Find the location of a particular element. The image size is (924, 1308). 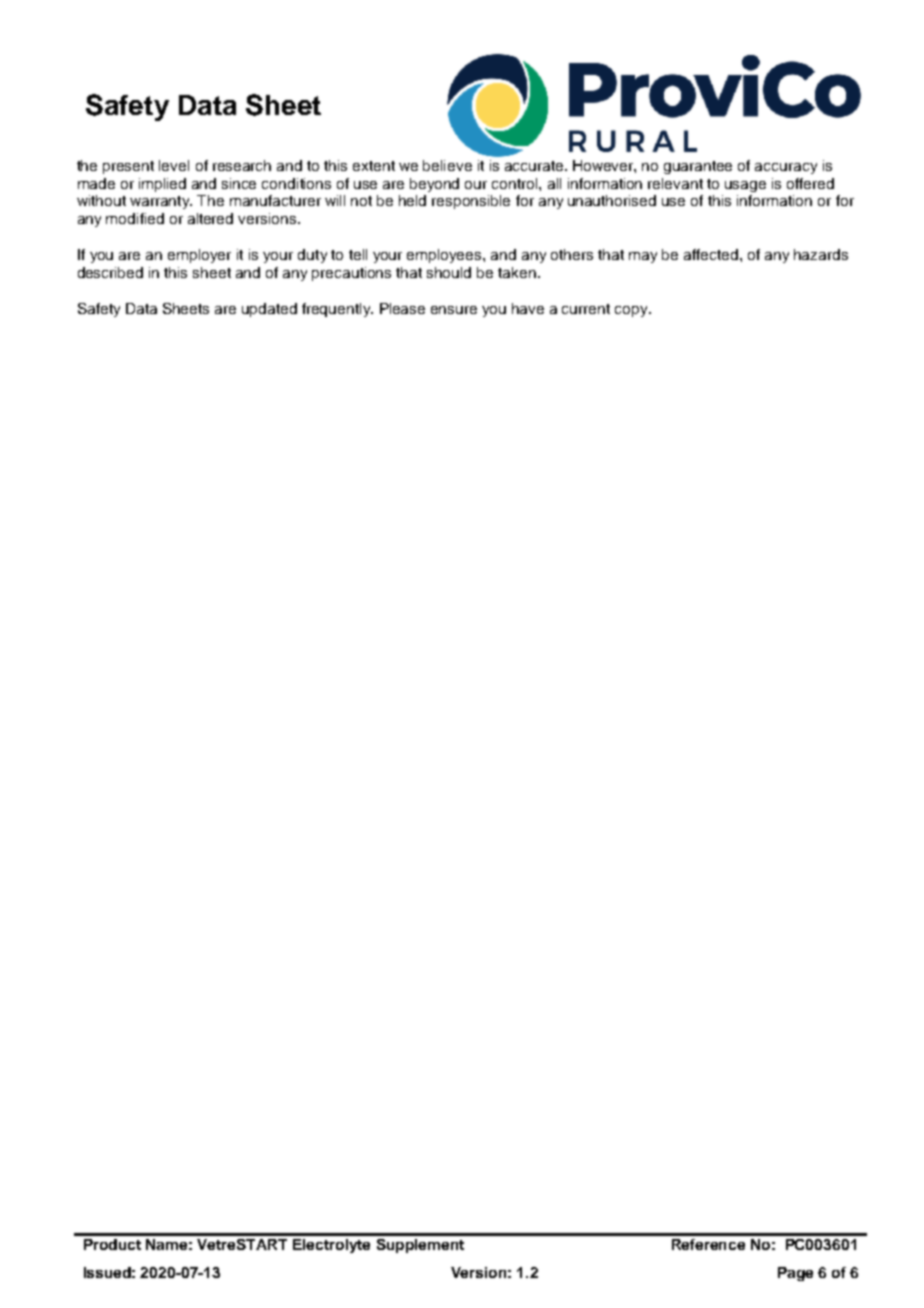

Product is located at coordinates (112, 1244).
